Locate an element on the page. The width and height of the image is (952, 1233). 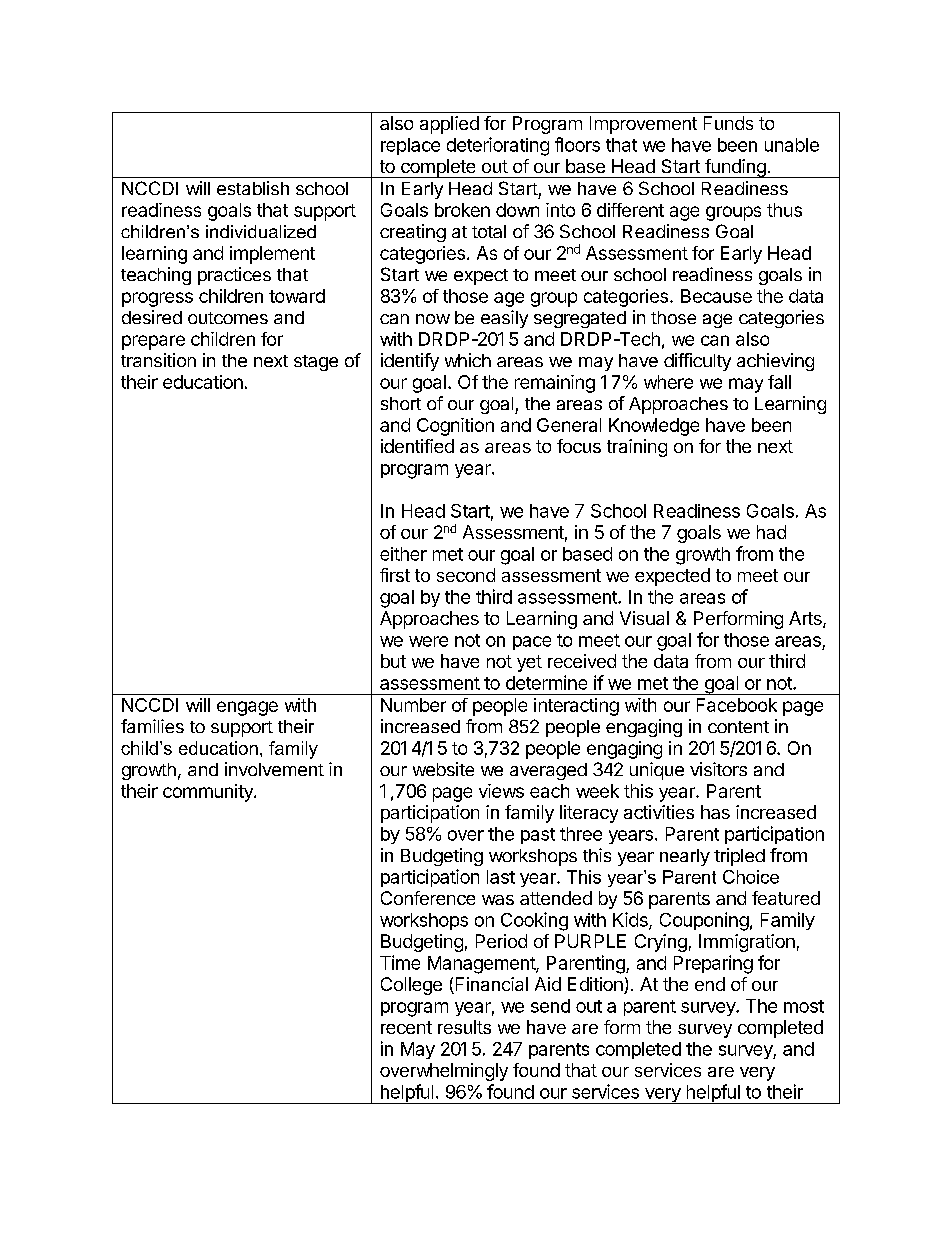
Financial is located at coordinates (490, 985).
